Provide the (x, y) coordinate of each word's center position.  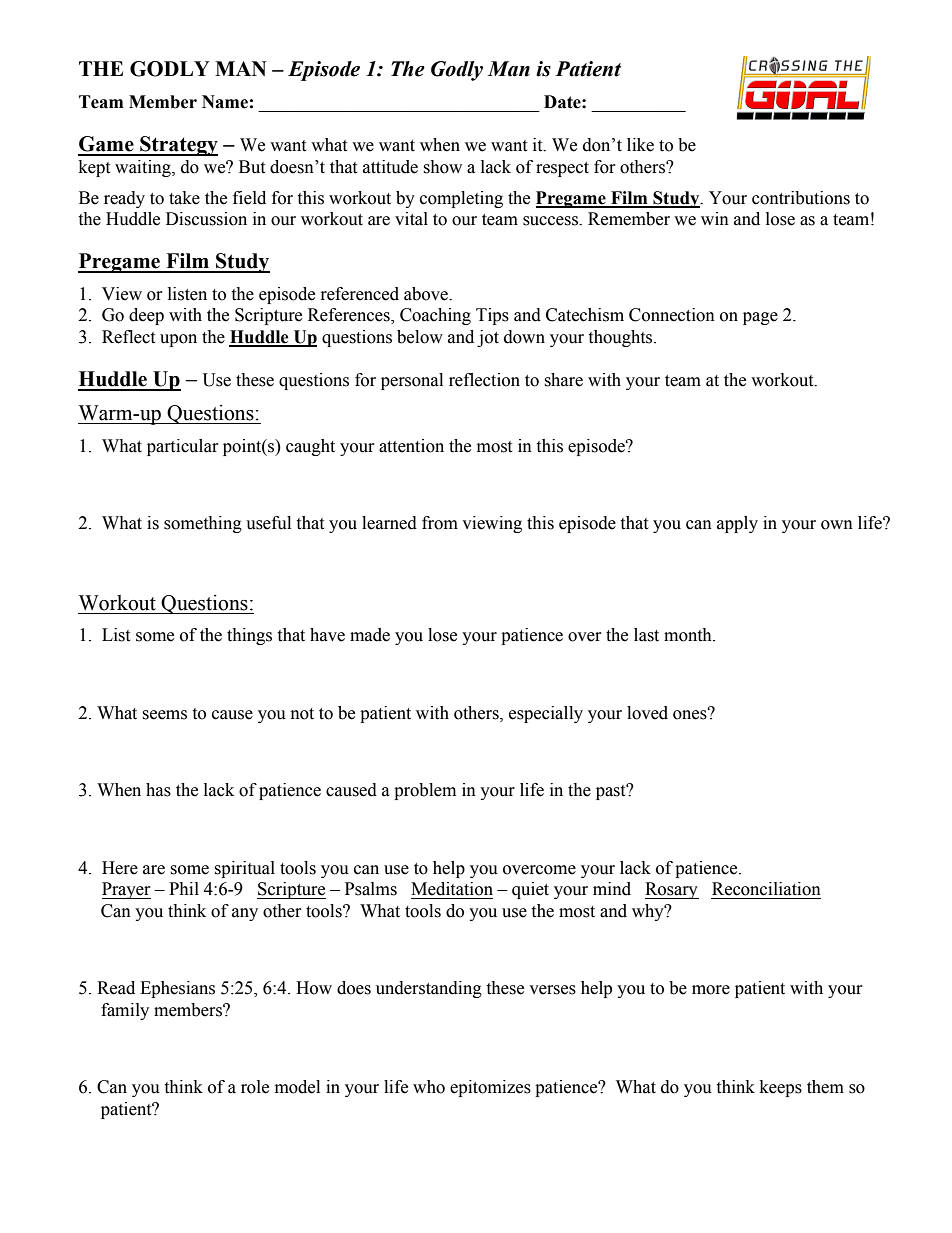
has (158, 790)
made (370, 635)
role (255, 1087)
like (640, 145)
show (442, 167)
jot (488, 338)
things (249, 636)
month (689, 635)
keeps (781, 1088)
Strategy (178, 146)
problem (425, 791)
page (760, 318)
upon (178, 340)
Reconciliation (766, 889)
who (429, 1087)
